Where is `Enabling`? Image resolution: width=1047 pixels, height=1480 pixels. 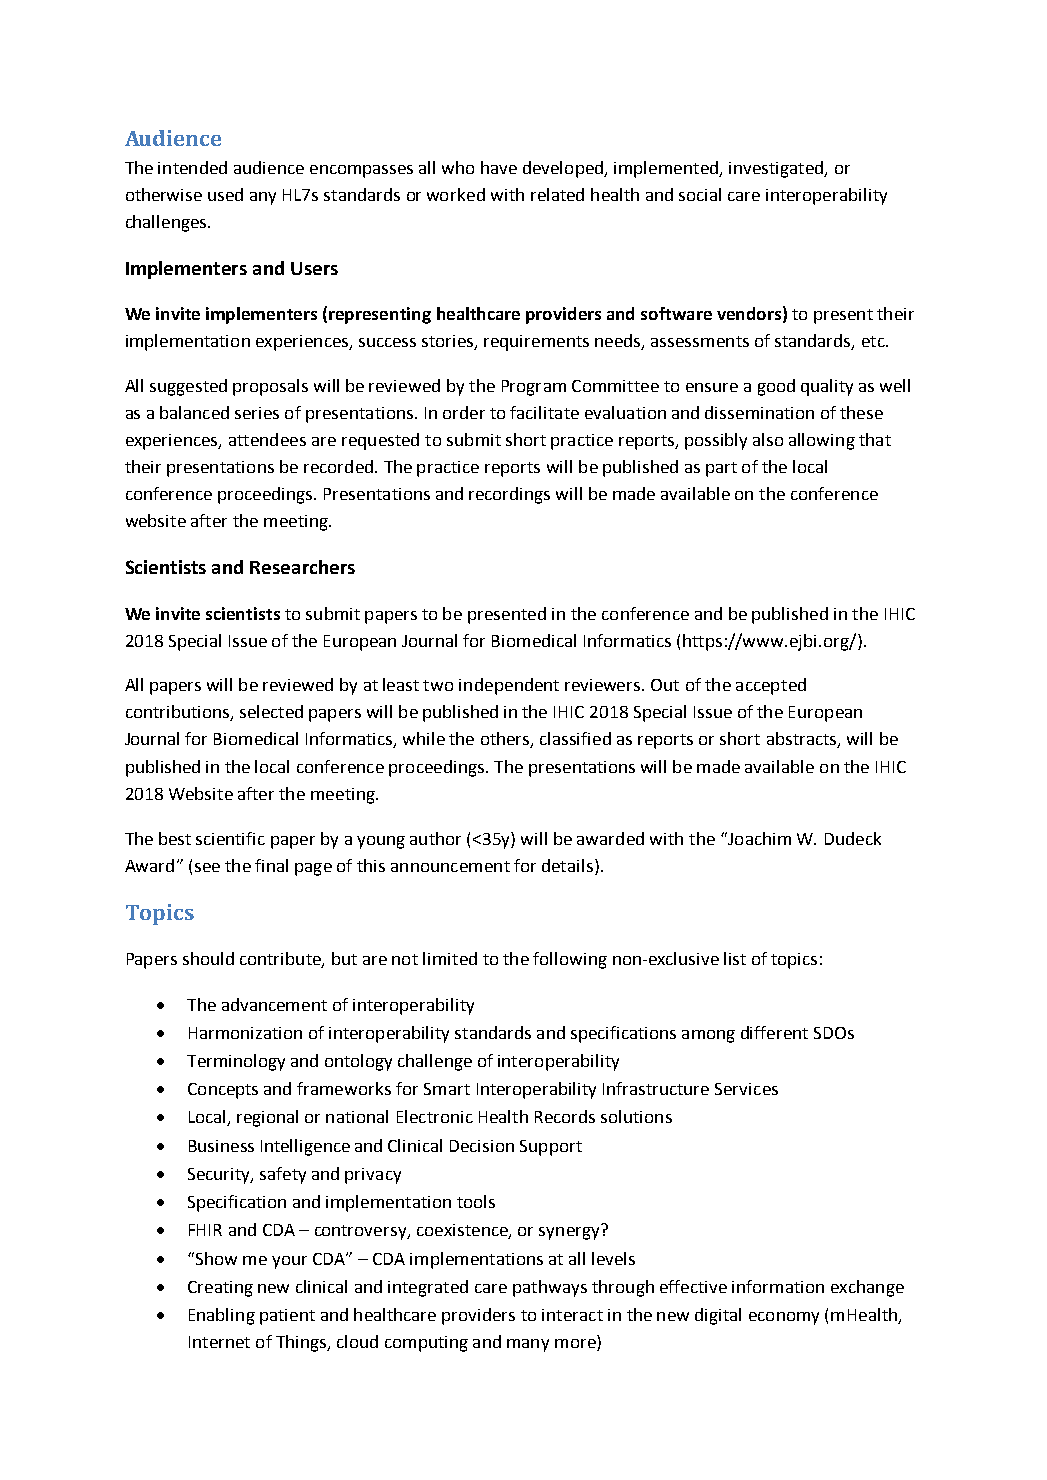 Enabling is located at coordinates (222, 1316).
